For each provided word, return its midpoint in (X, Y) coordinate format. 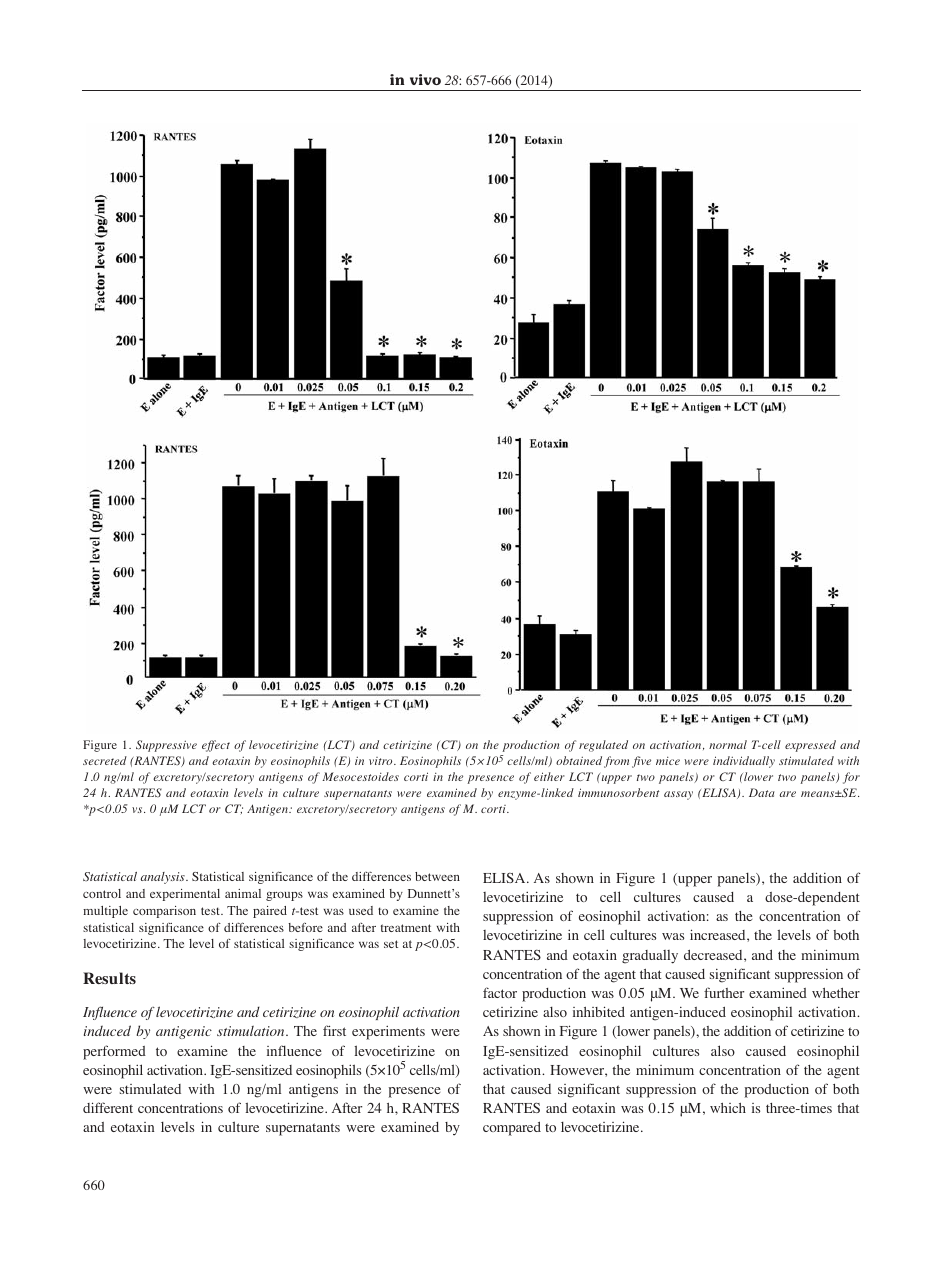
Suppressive (166, 746)
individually (744, 762)
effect (216, 746)
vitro (382, 761)
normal (728, 744)
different (108, 1107)
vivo (425, 79)
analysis (164, 878)
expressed (810, 746)
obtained (579, 760)
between (437, 876)
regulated (603, 746)
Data (762, 792)
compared (512, 1129)
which (728, 1108)
